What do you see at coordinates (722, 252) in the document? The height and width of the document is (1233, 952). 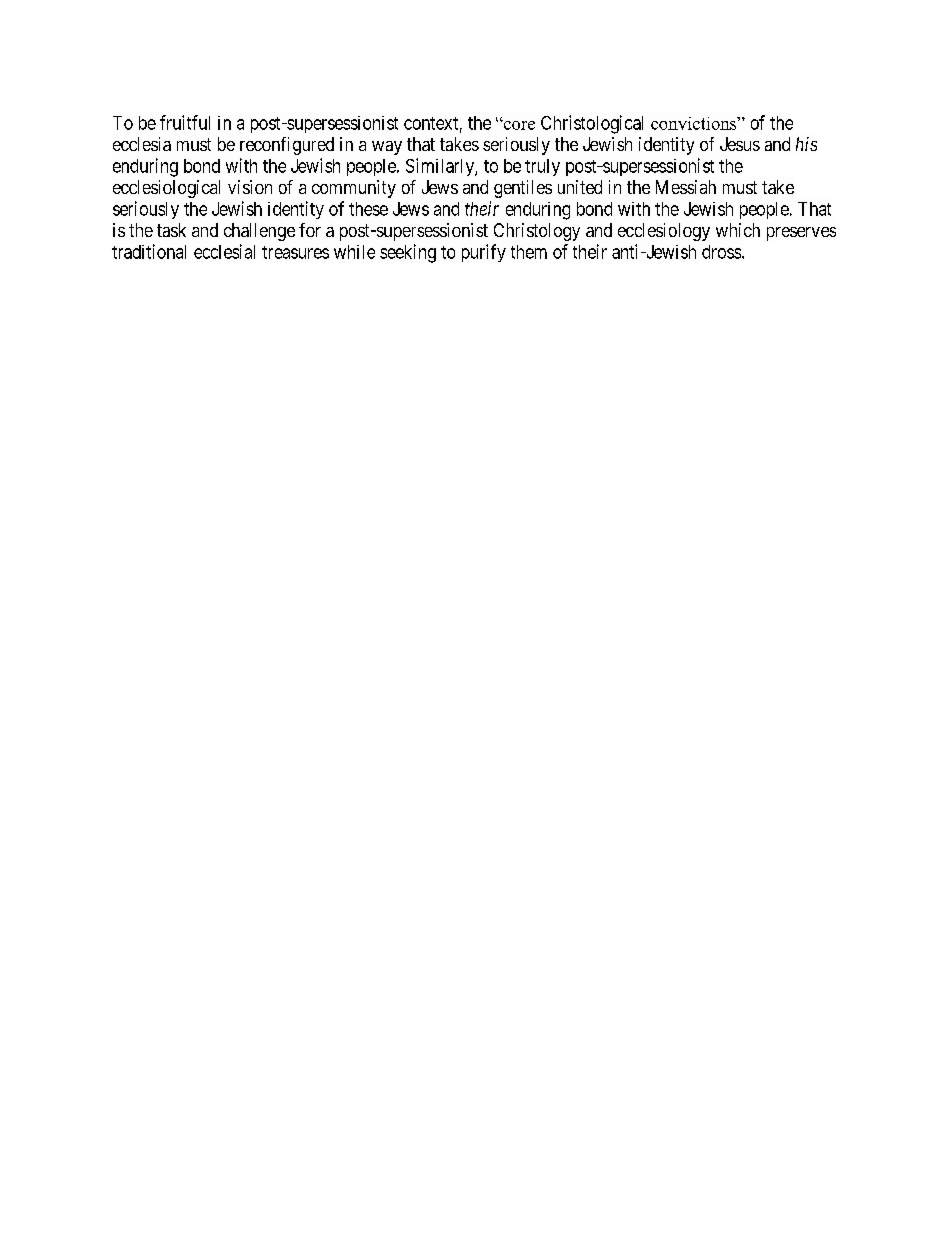 I see `dross` at bounding box center [722, 252].
